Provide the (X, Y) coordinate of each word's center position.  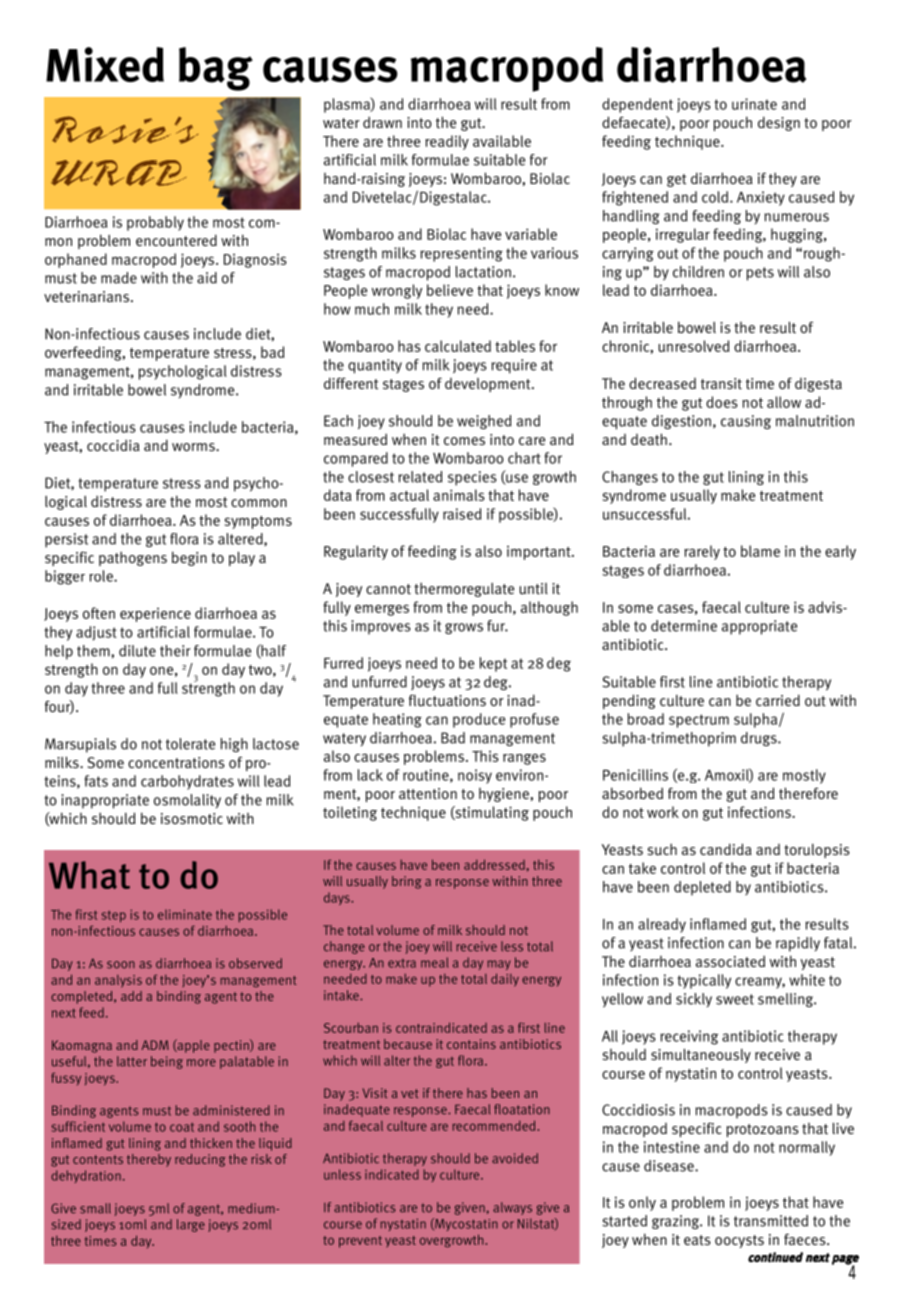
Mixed (105, 64)
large (191, 1225)
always (512, 1208)
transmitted (771, 1221)
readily (447, 142)
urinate (754, 104)
